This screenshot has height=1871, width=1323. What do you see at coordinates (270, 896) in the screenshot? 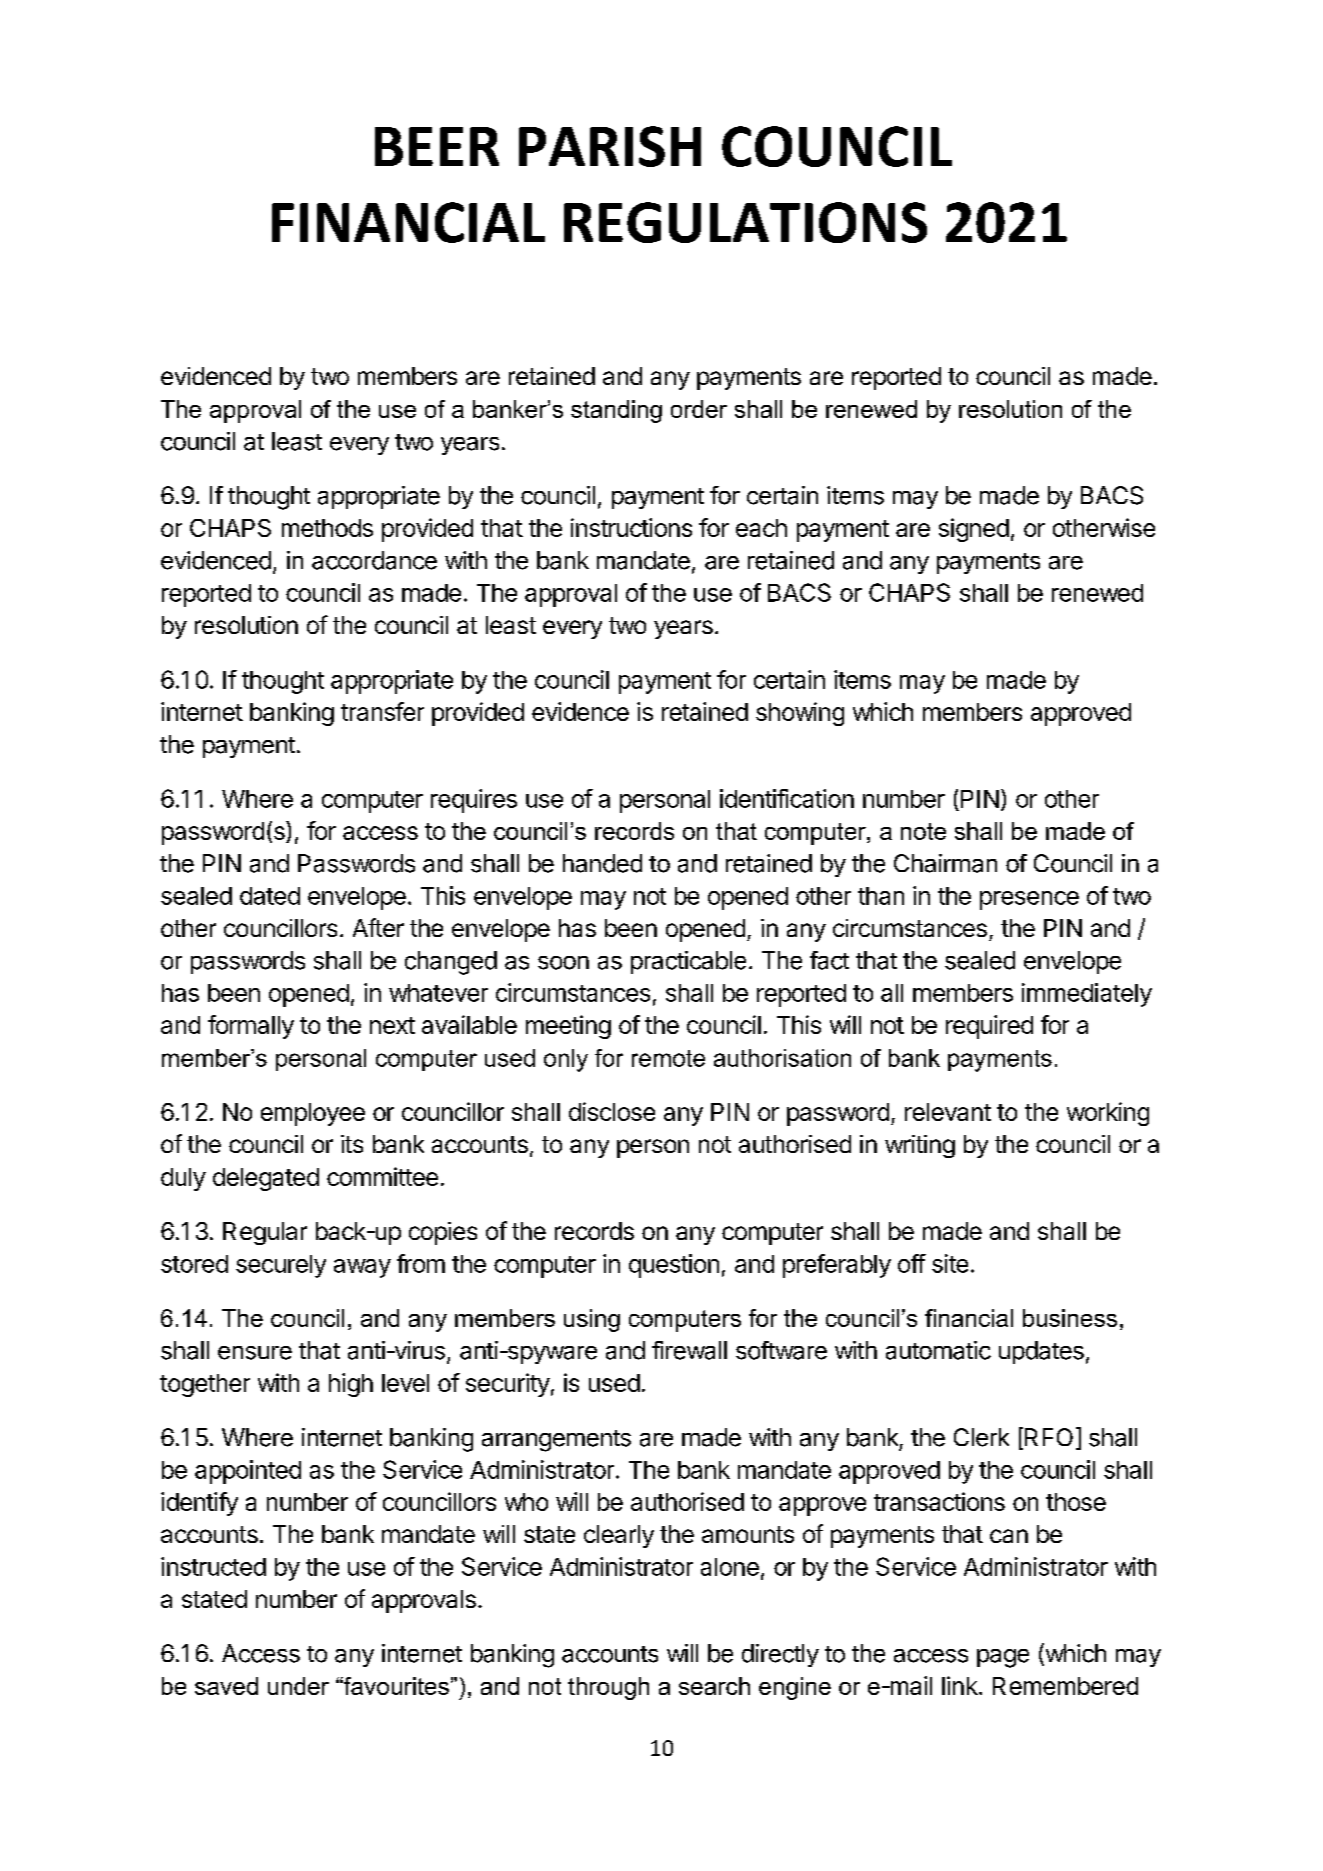
I see `dated` at bounding box center [270, 896].
